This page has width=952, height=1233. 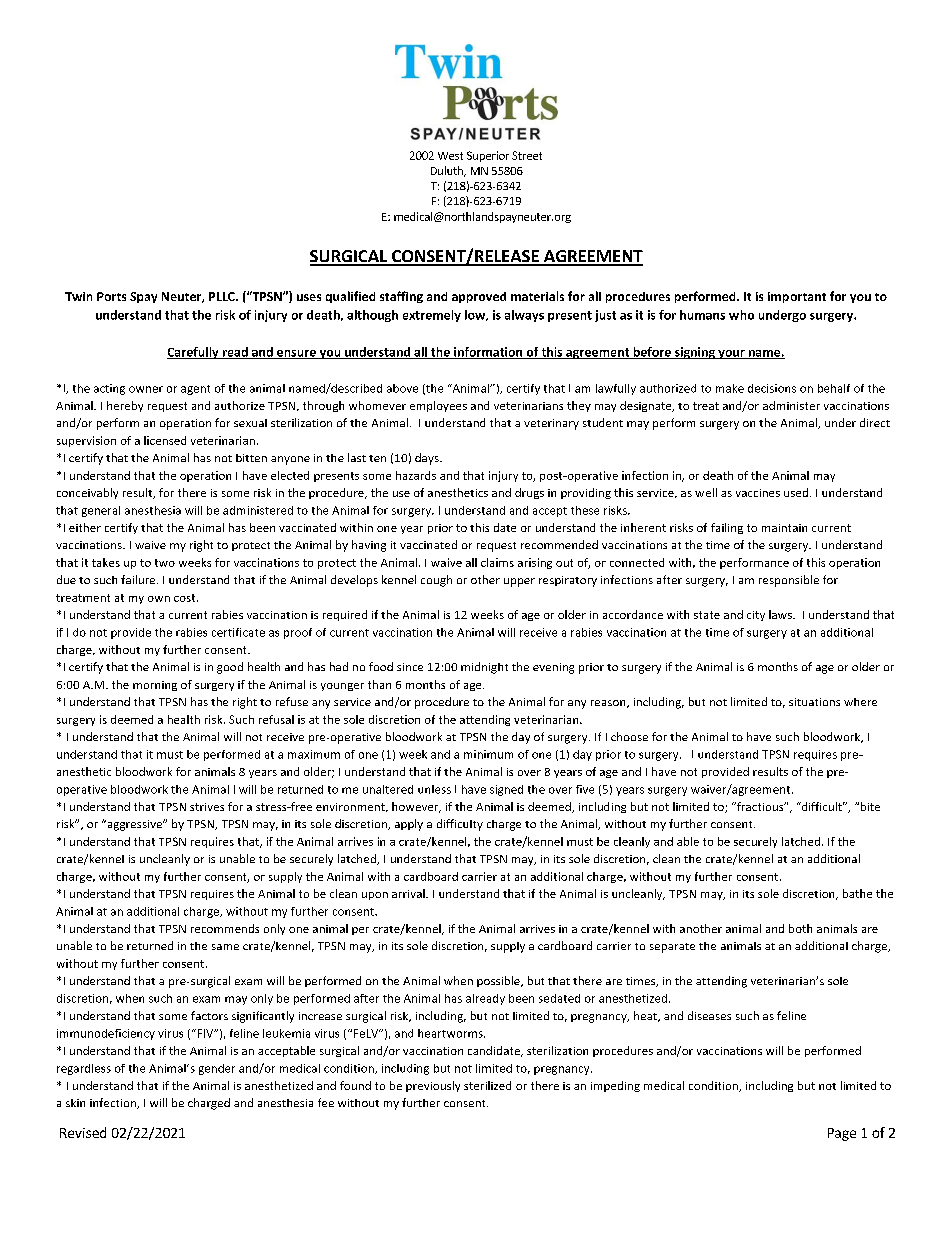 I want to click on gender, so click(x=217, y=1069).
